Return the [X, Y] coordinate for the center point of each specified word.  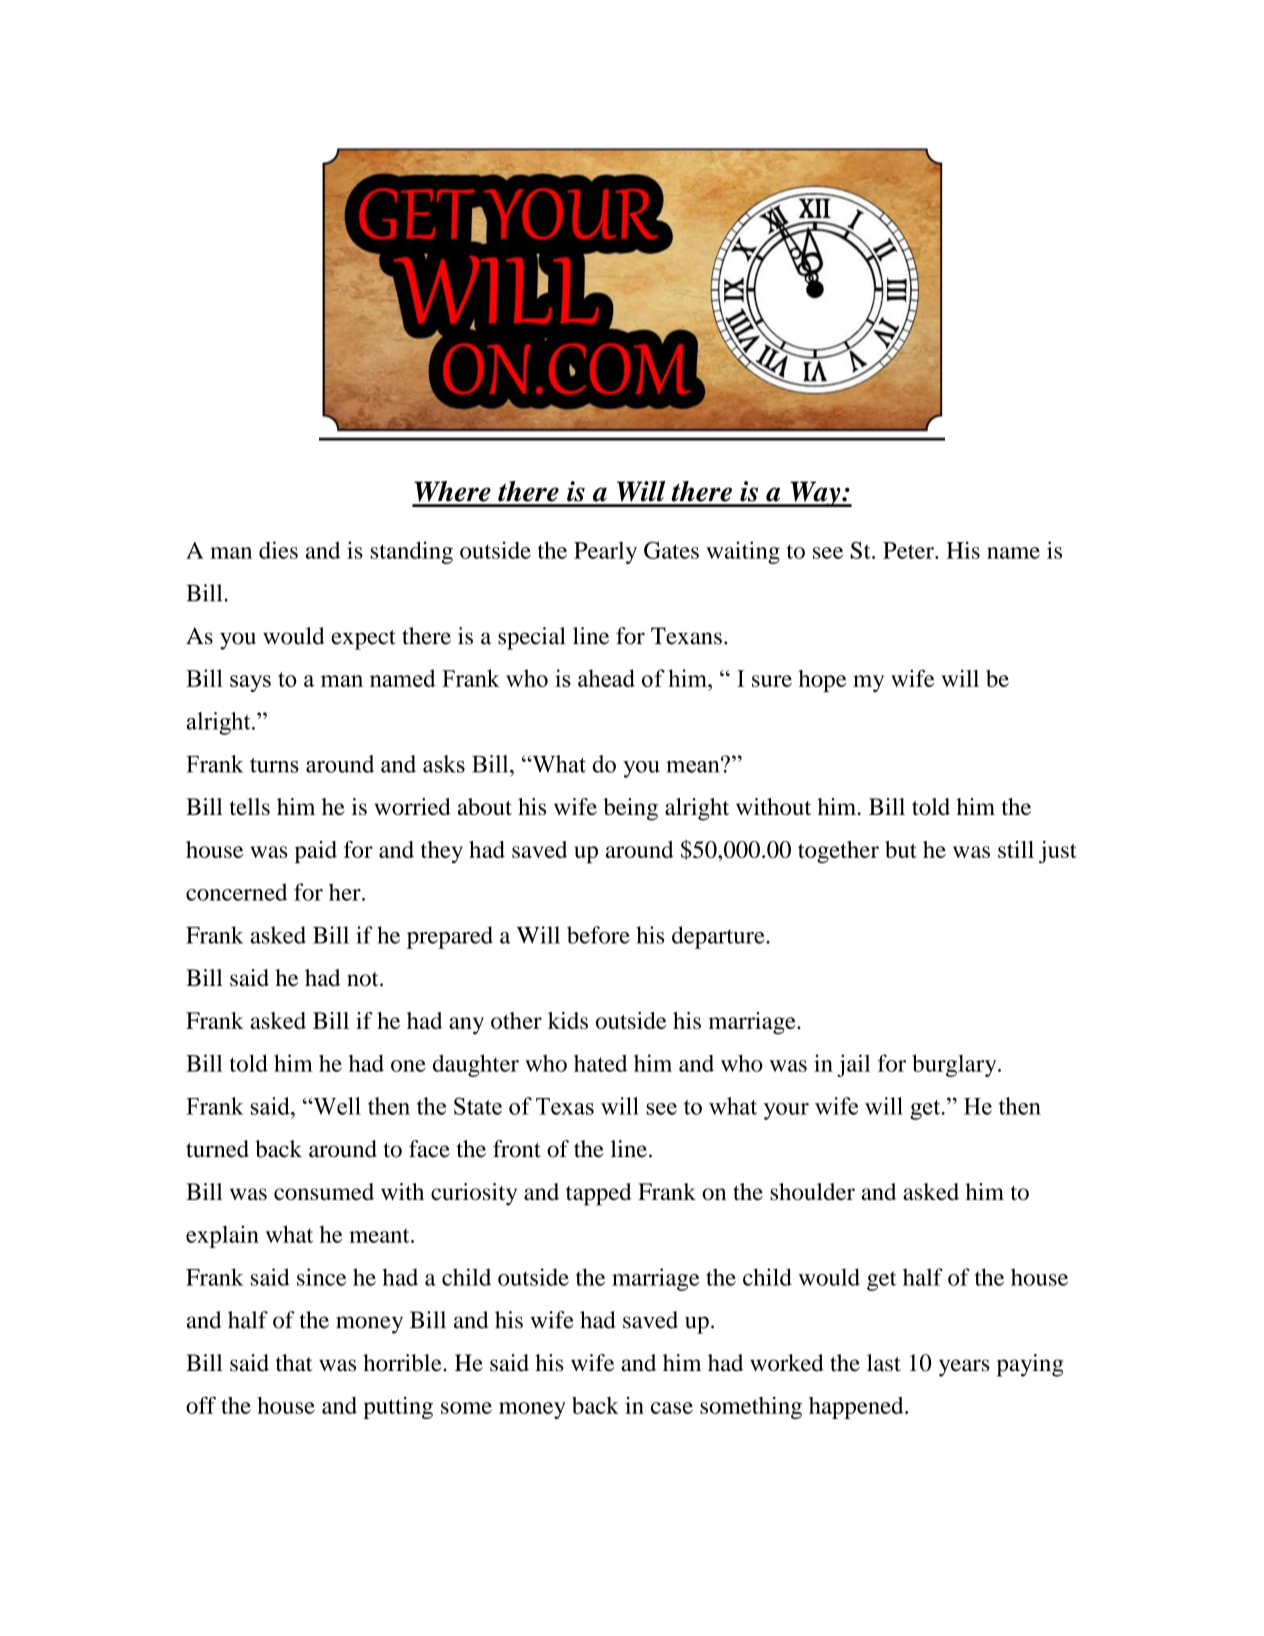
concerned [236, 892]
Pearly [605, 553]
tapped [599, 1194]
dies [278, 550]
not [364, 979]
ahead [606, 678]
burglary [955, 1065]
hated [600, 1063]
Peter [909, 550]
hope [822, 681]
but [901, 849]
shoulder [812, 1191]
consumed [324, 1191]
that [294, 1363]
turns [274, 765]
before [598, 935]
